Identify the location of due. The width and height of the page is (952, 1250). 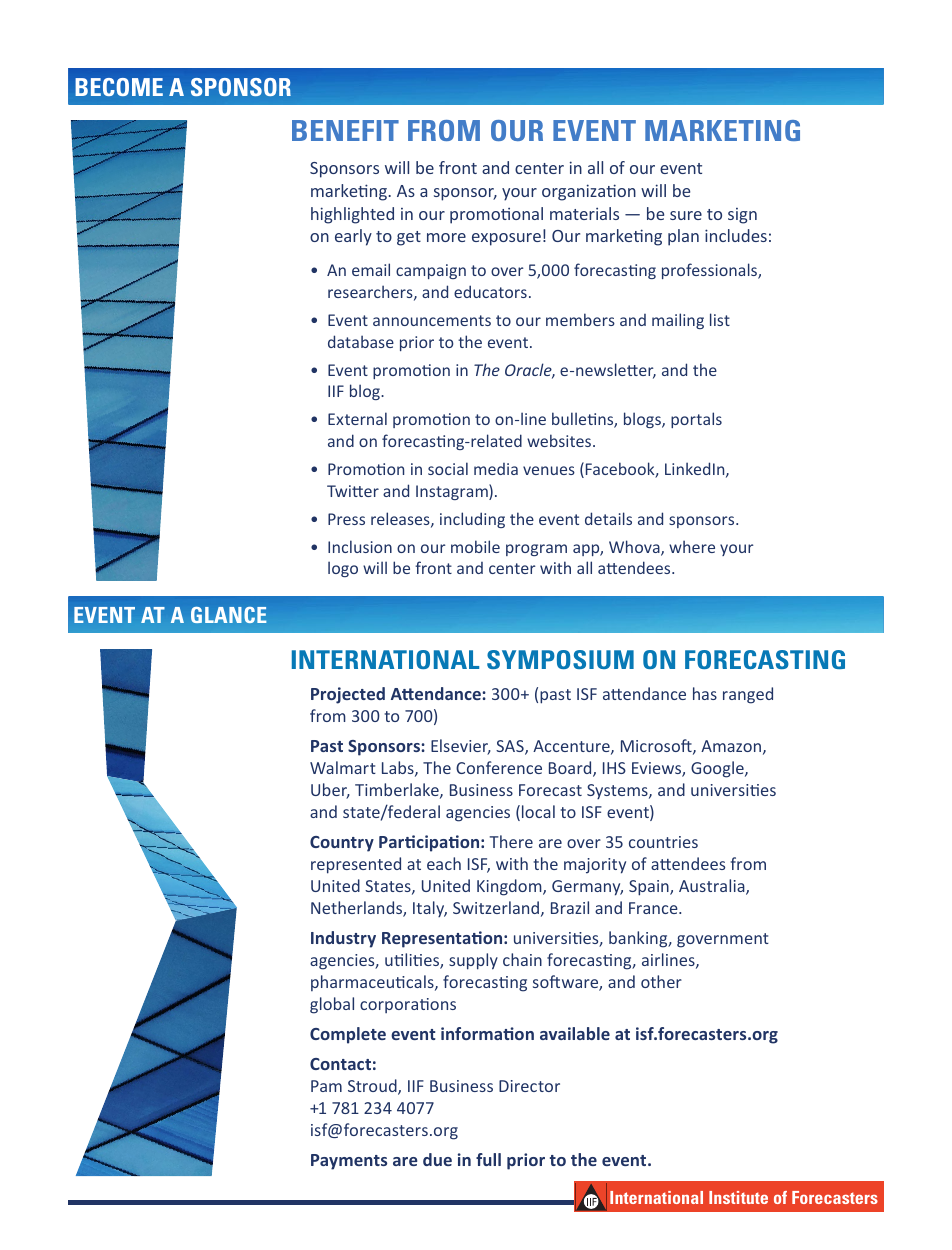
(437, 1159).
